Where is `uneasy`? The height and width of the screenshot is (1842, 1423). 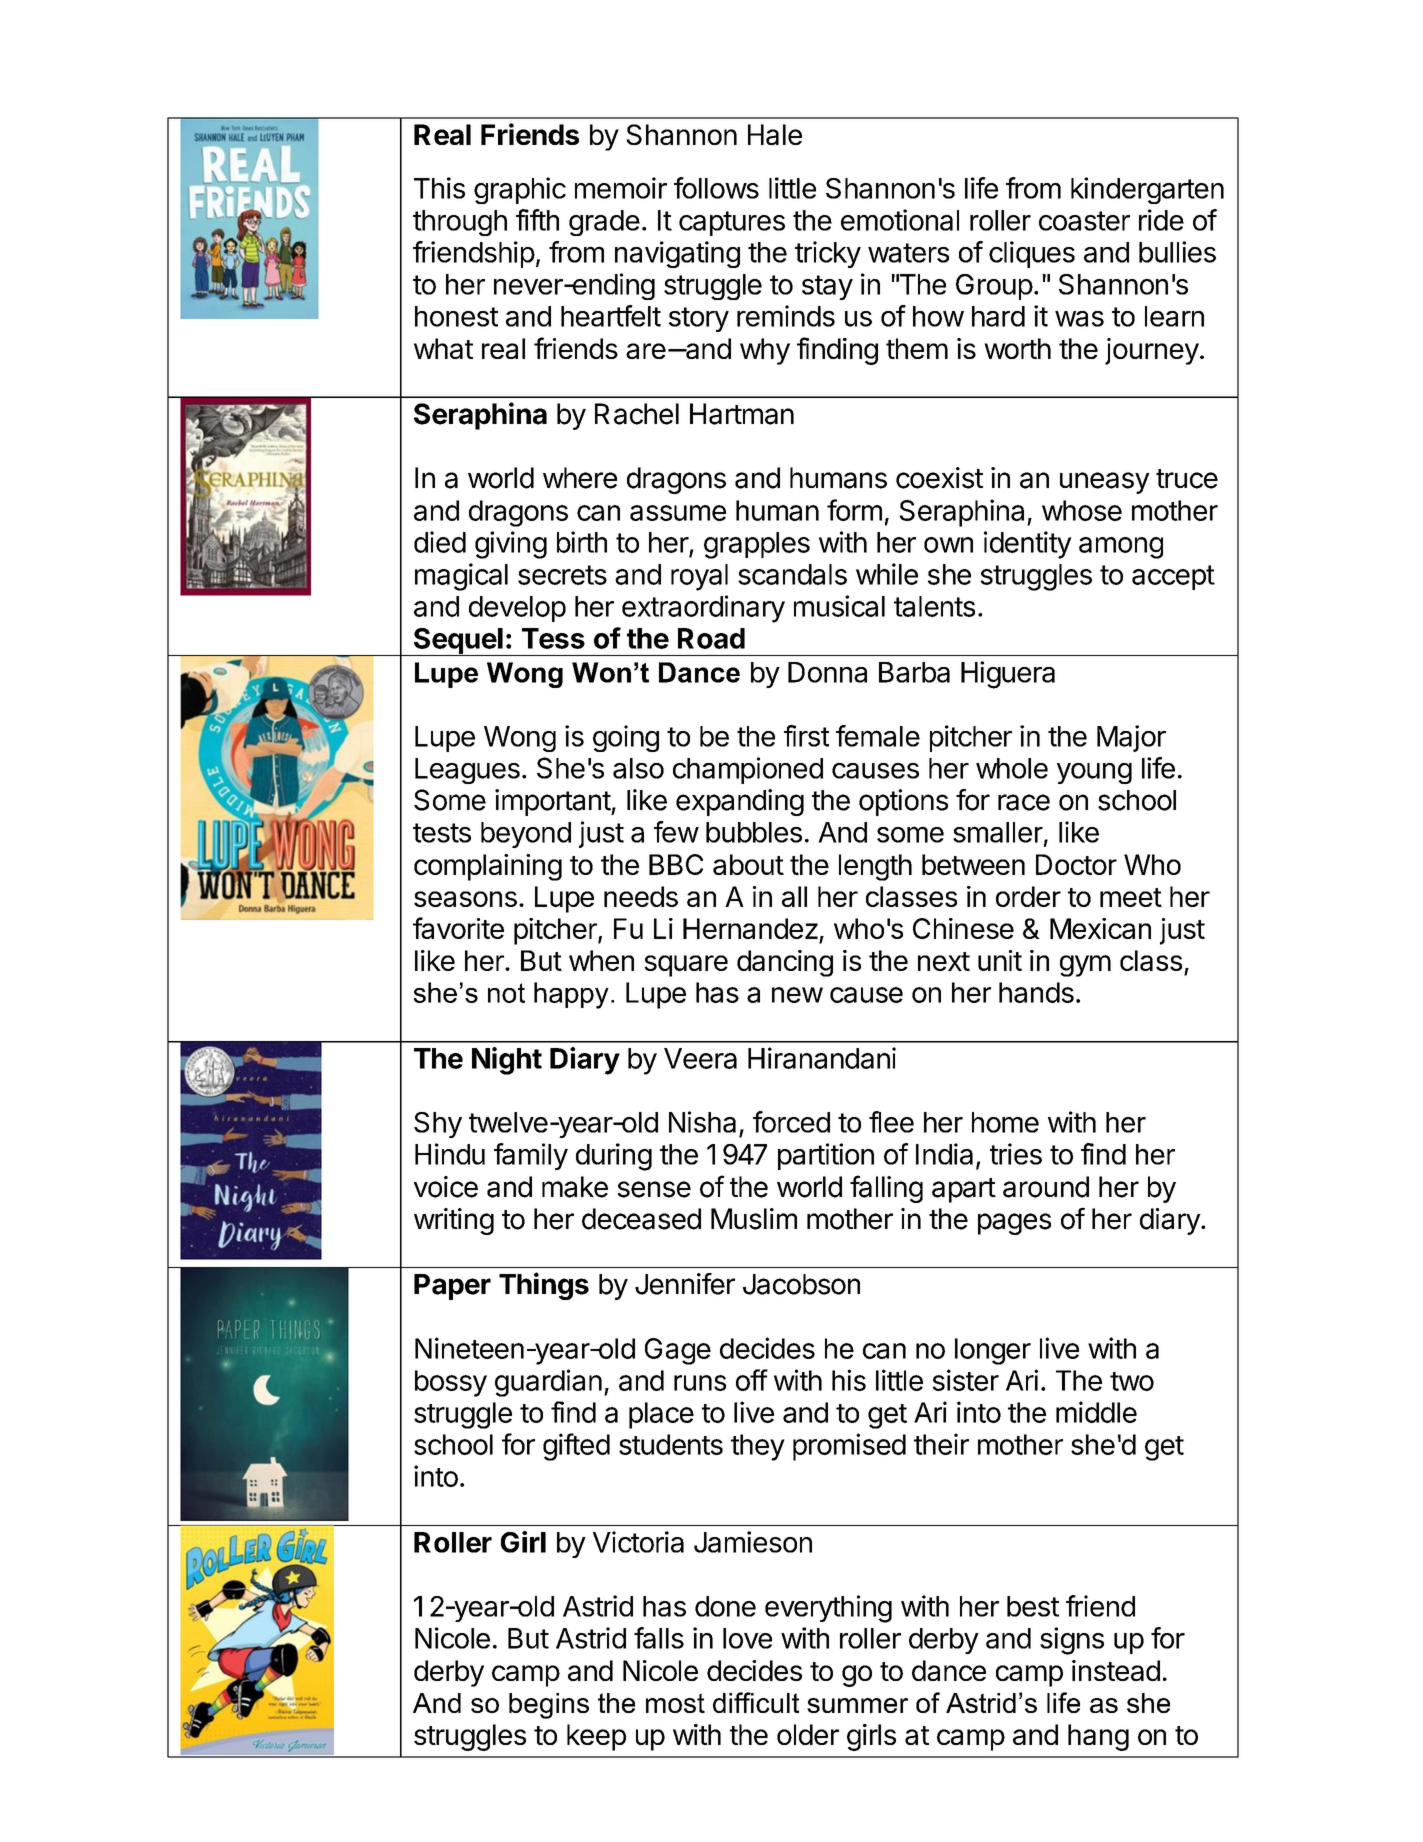
uneasy is located at coordinates (1105, 483).
